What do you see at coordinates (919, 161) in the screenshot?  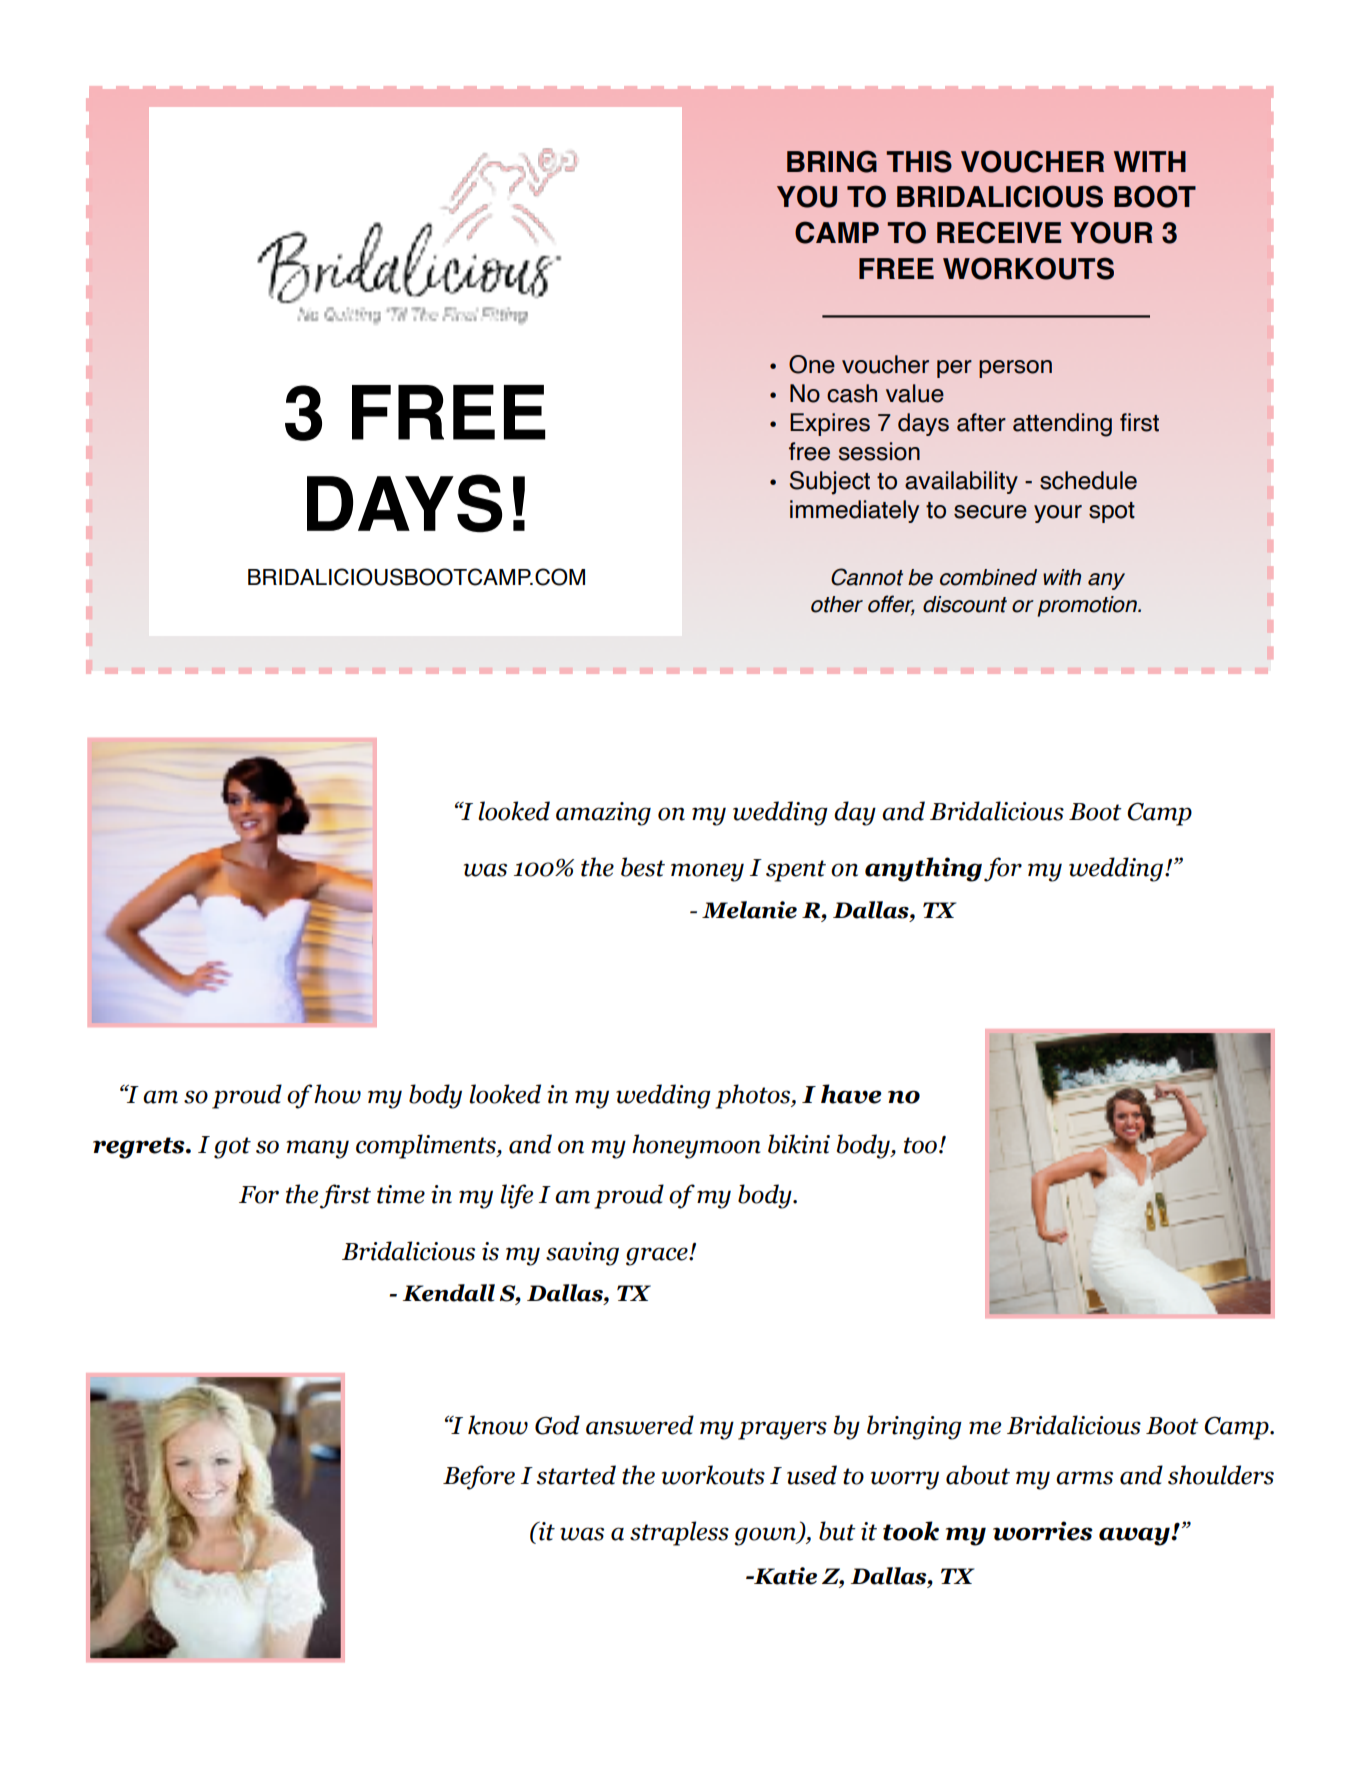 I see `THIS` at bounding box center [919, 161].
